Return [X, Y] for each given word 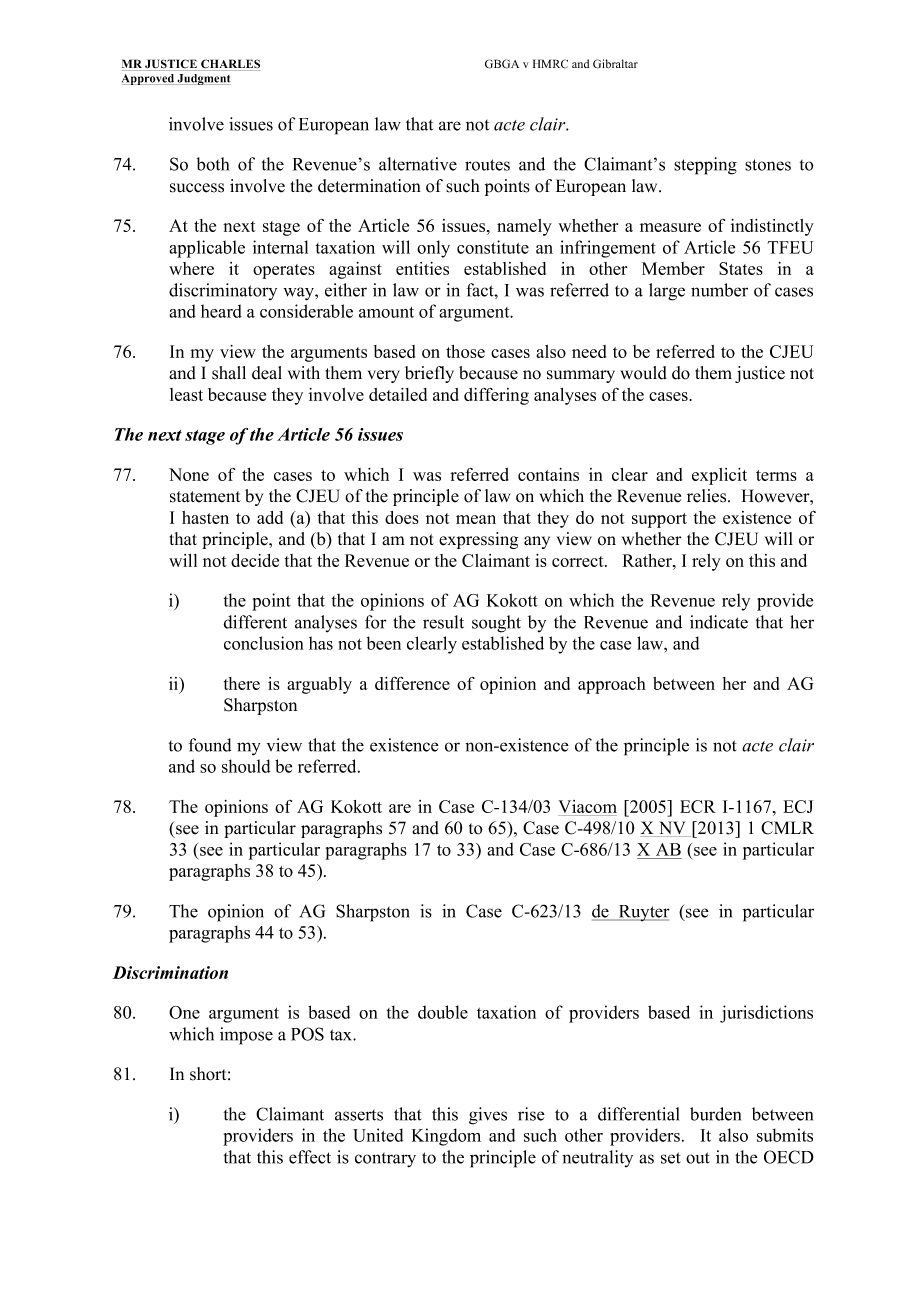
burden [715, 1114]
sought [496, 624]
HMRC [550, 64]
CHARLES [229, 65]
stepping [705, 166]
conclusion [264, 643]
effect [310, 1157]
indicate [719, 622]
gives [488, 1116]
